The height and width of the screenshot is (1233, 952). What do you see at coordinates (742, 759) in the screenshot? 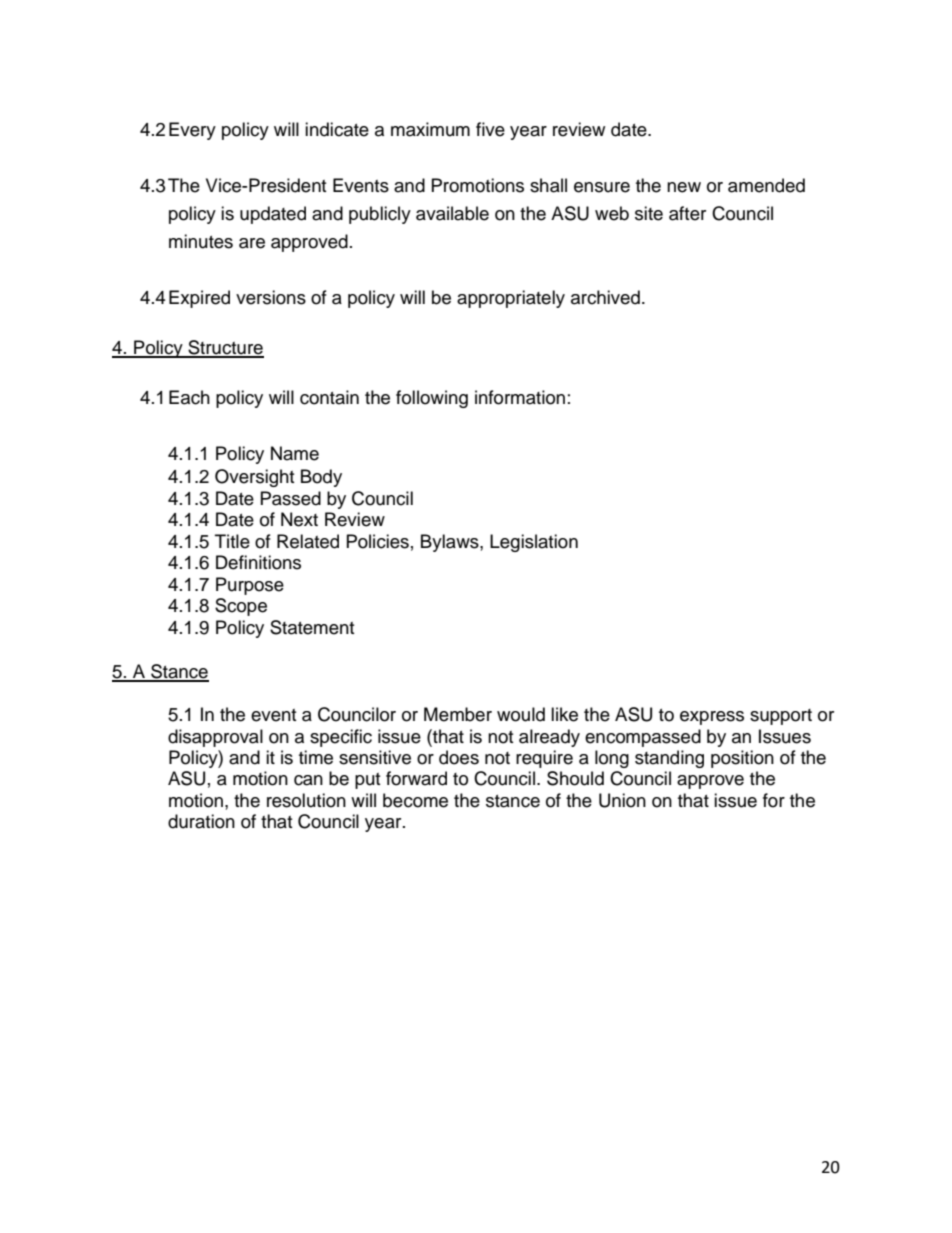
I see `position` at bounding box center [742, 759].
